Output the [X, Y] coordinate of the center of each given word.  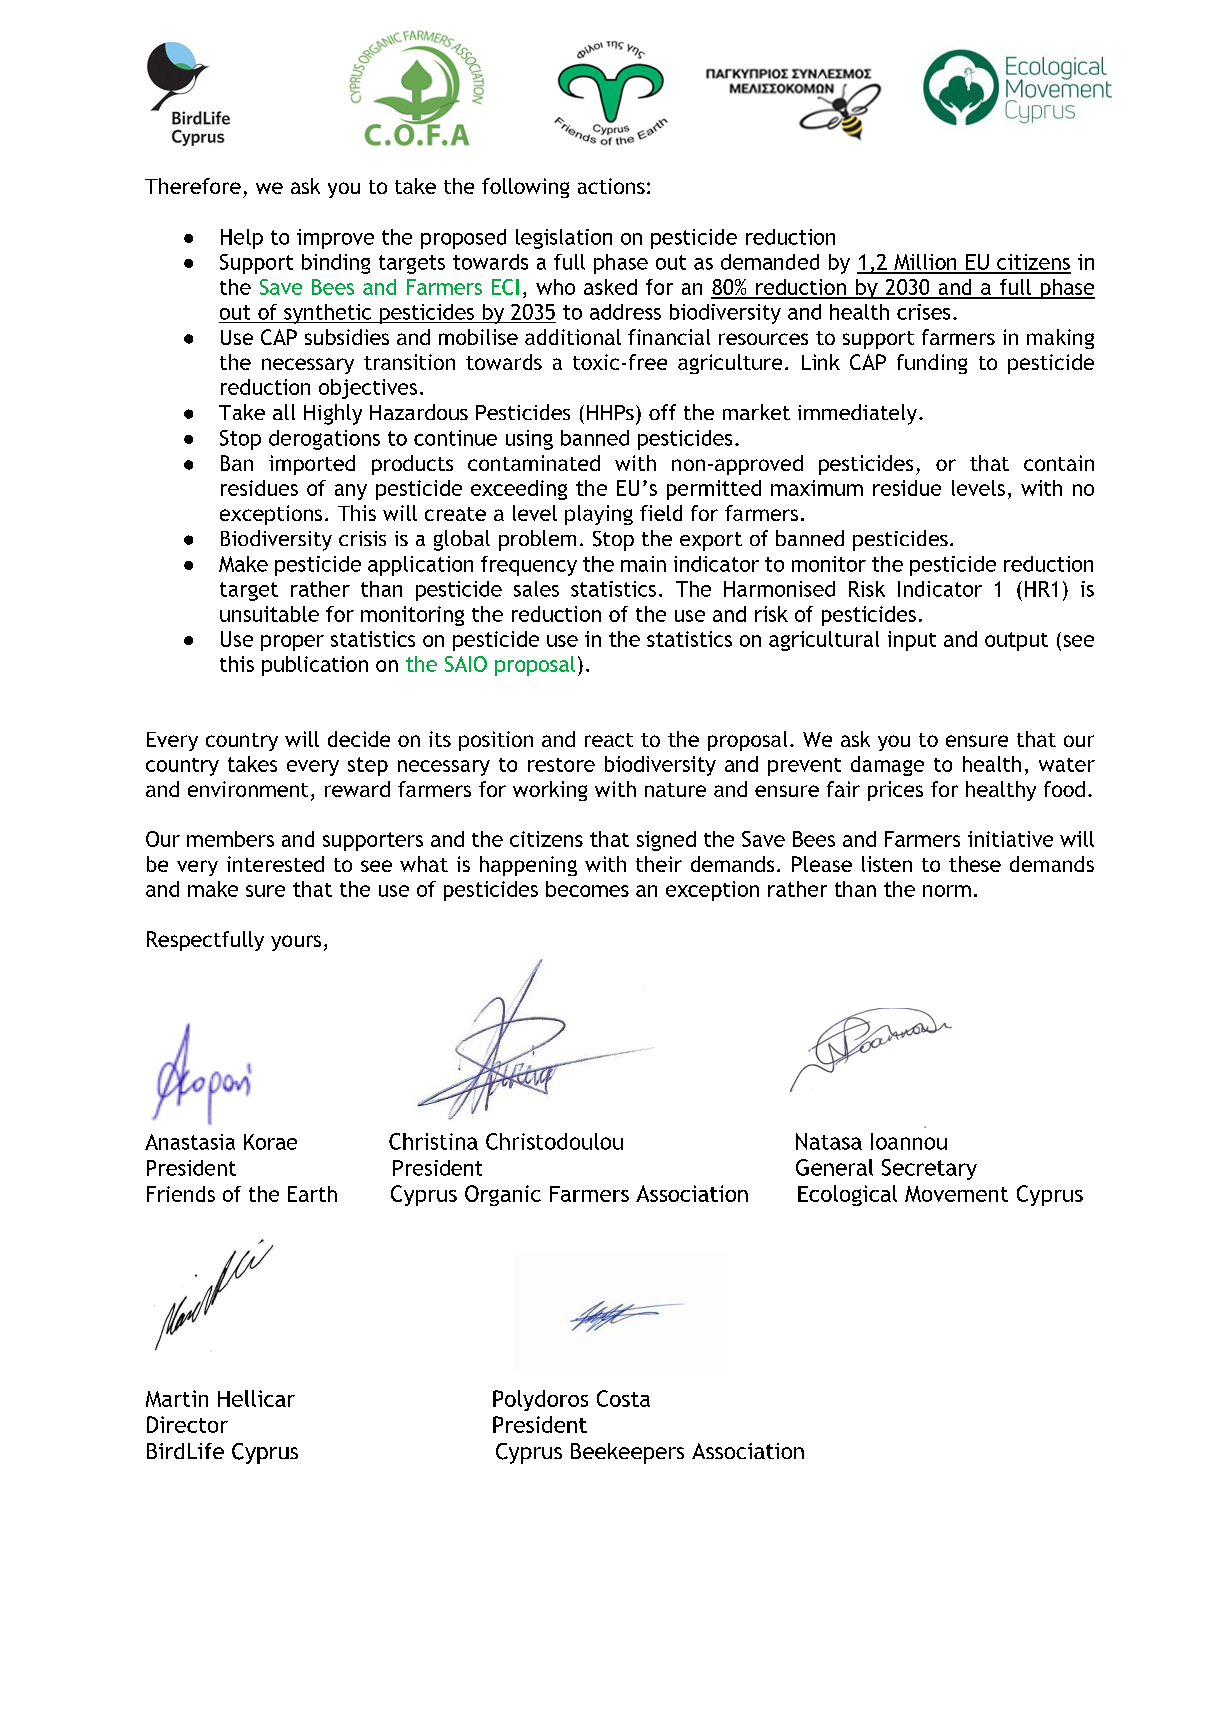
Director [187, 1424]
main [643, 564]
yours [296, 943]
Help [242, 239]
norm [947, 891]
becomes [587, 889]
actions [611, 186]
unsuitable [269, 614]
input [912, 641]
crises [923, 312]
